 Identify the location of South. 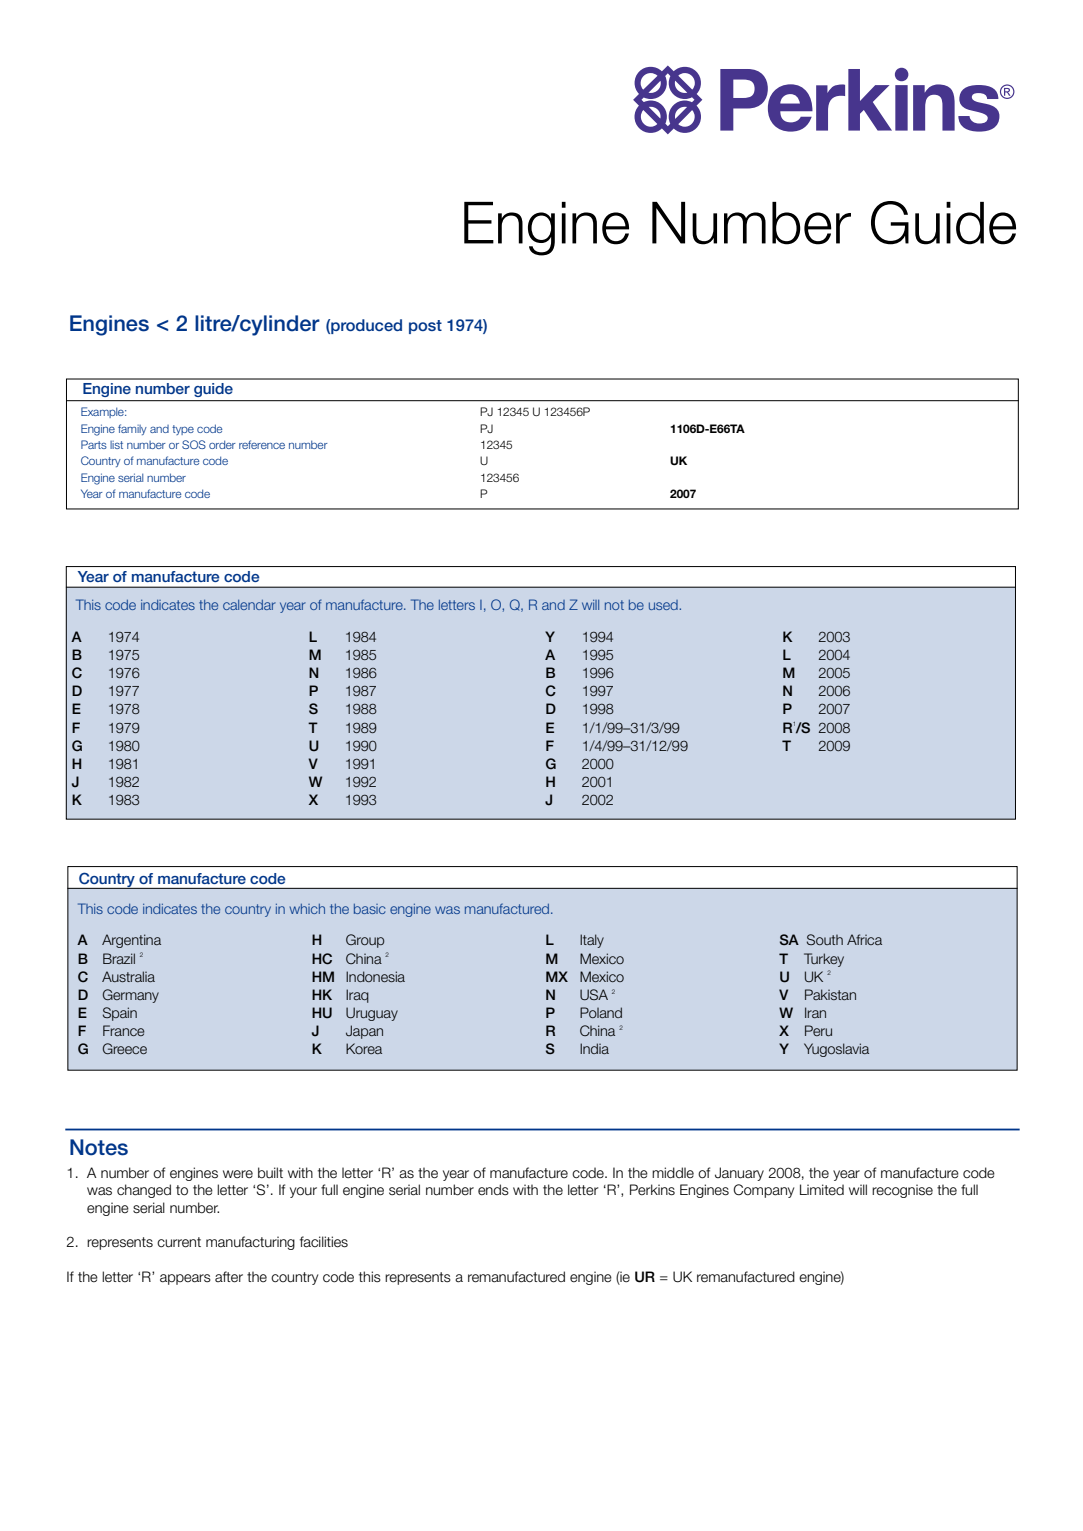
(825, 939).
